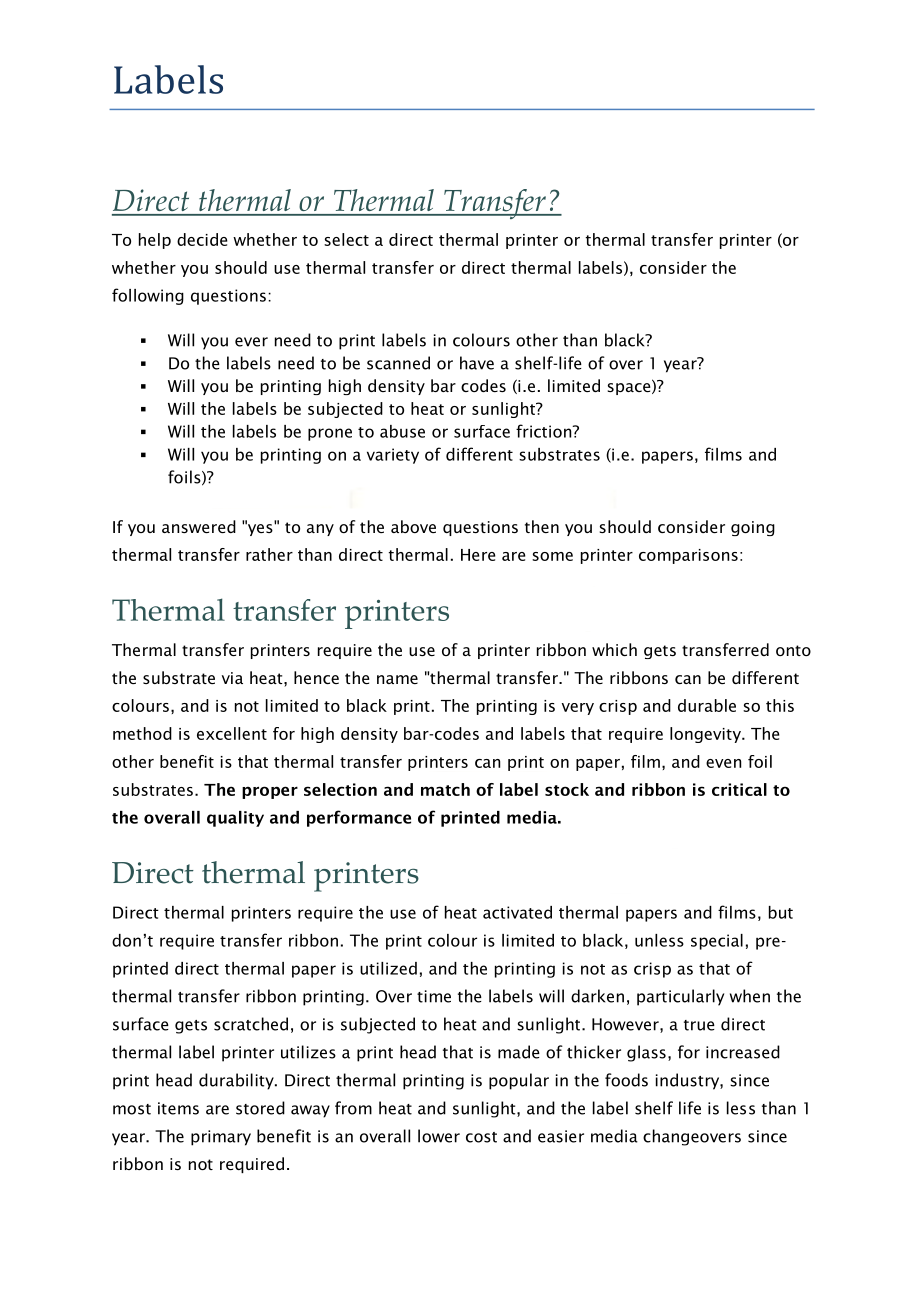 The height and width of the screenshot is (1308, 924). Describe the element at coordinates (202, 239) in the screenshot. I see `decide` at that location.
